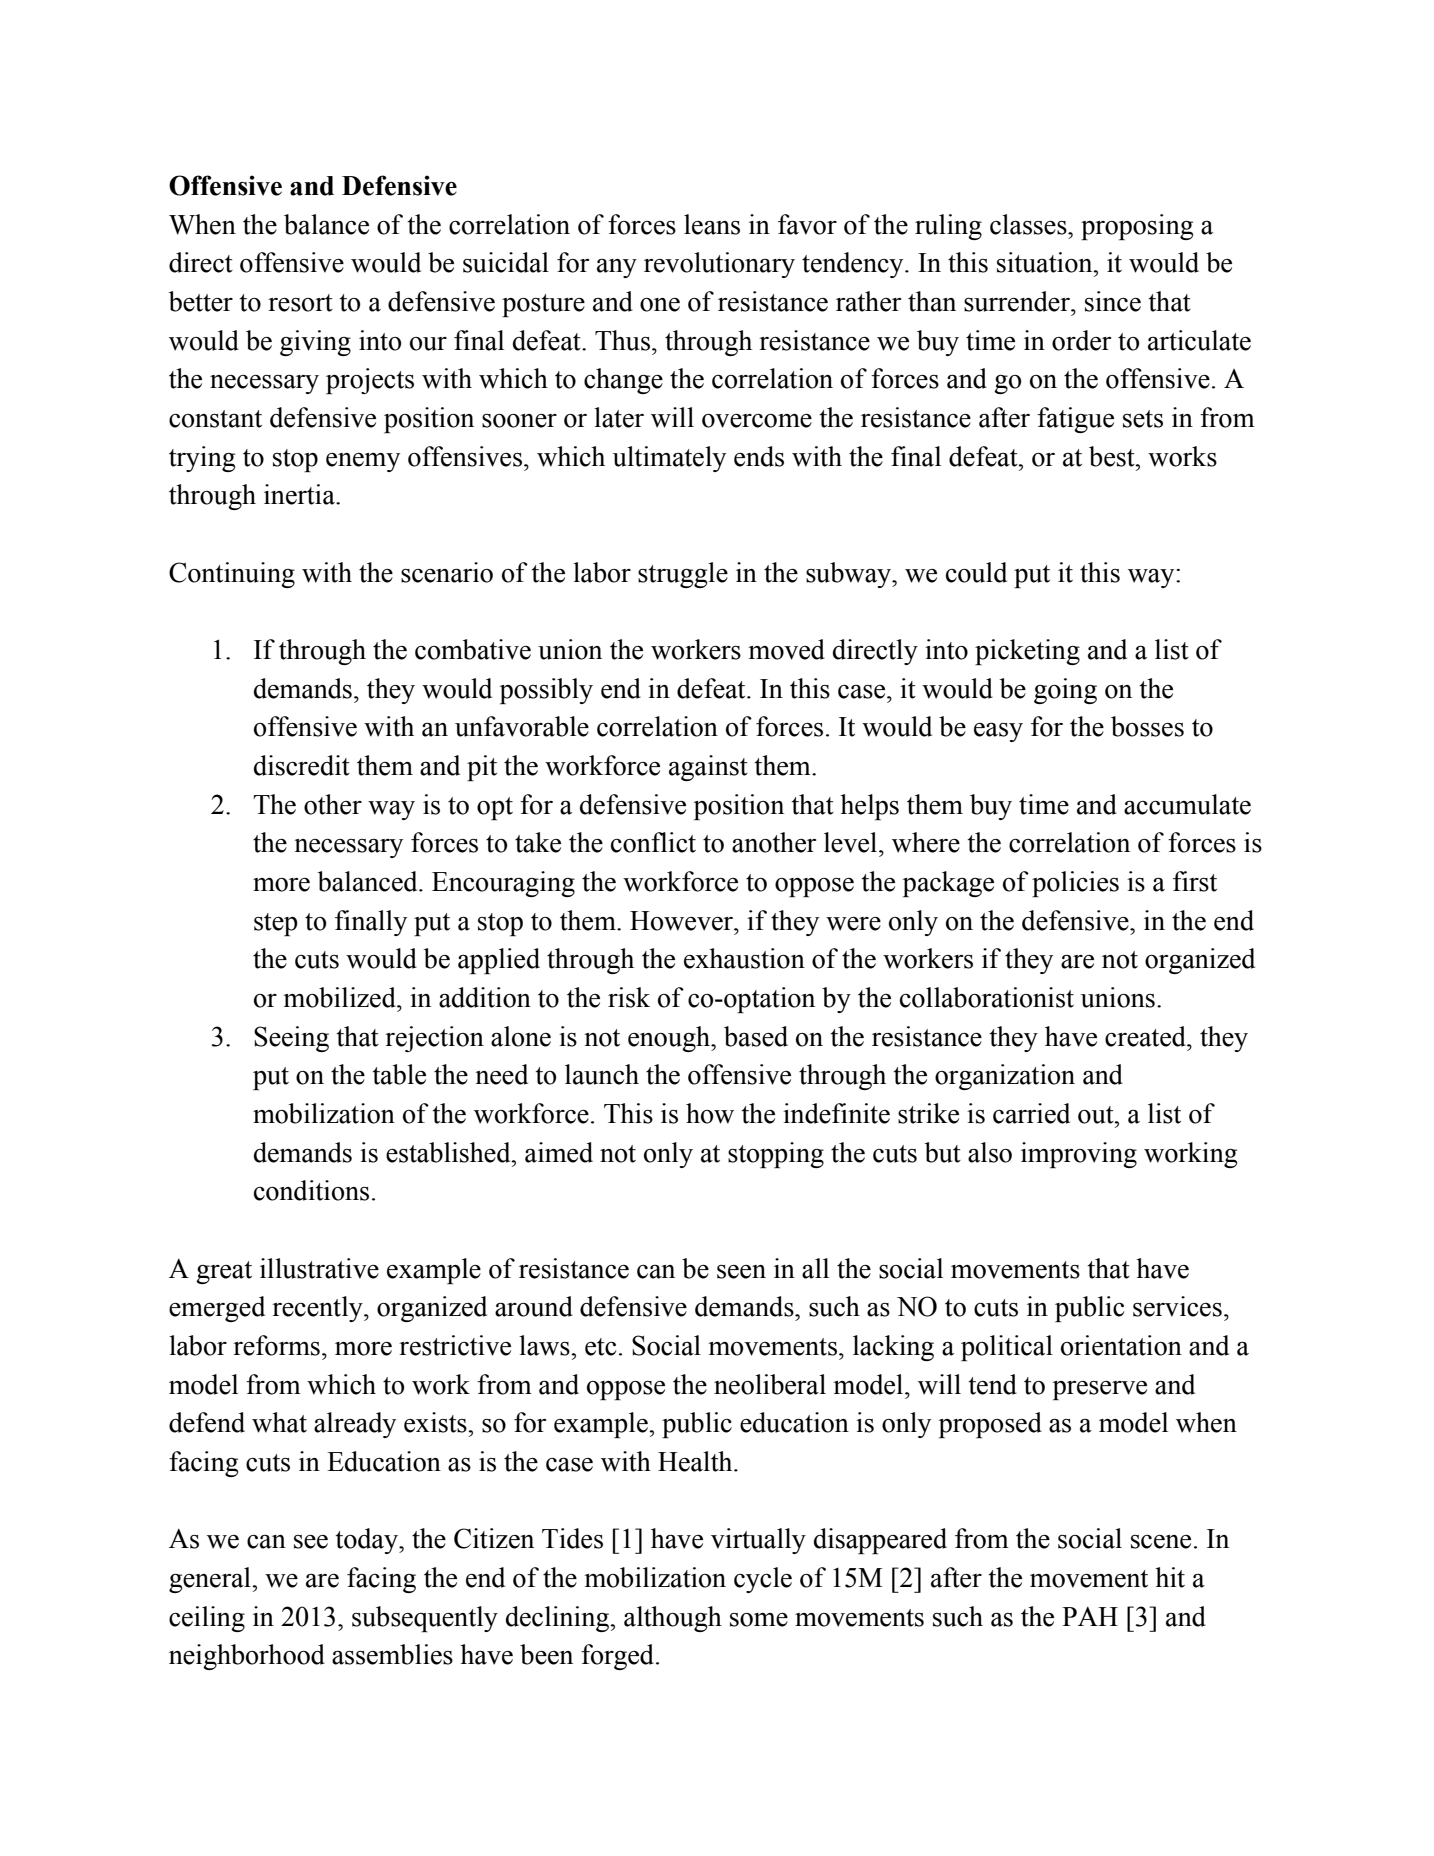  Describe the element at coordinates (276, 924) in the document. I see `step` at that location.
